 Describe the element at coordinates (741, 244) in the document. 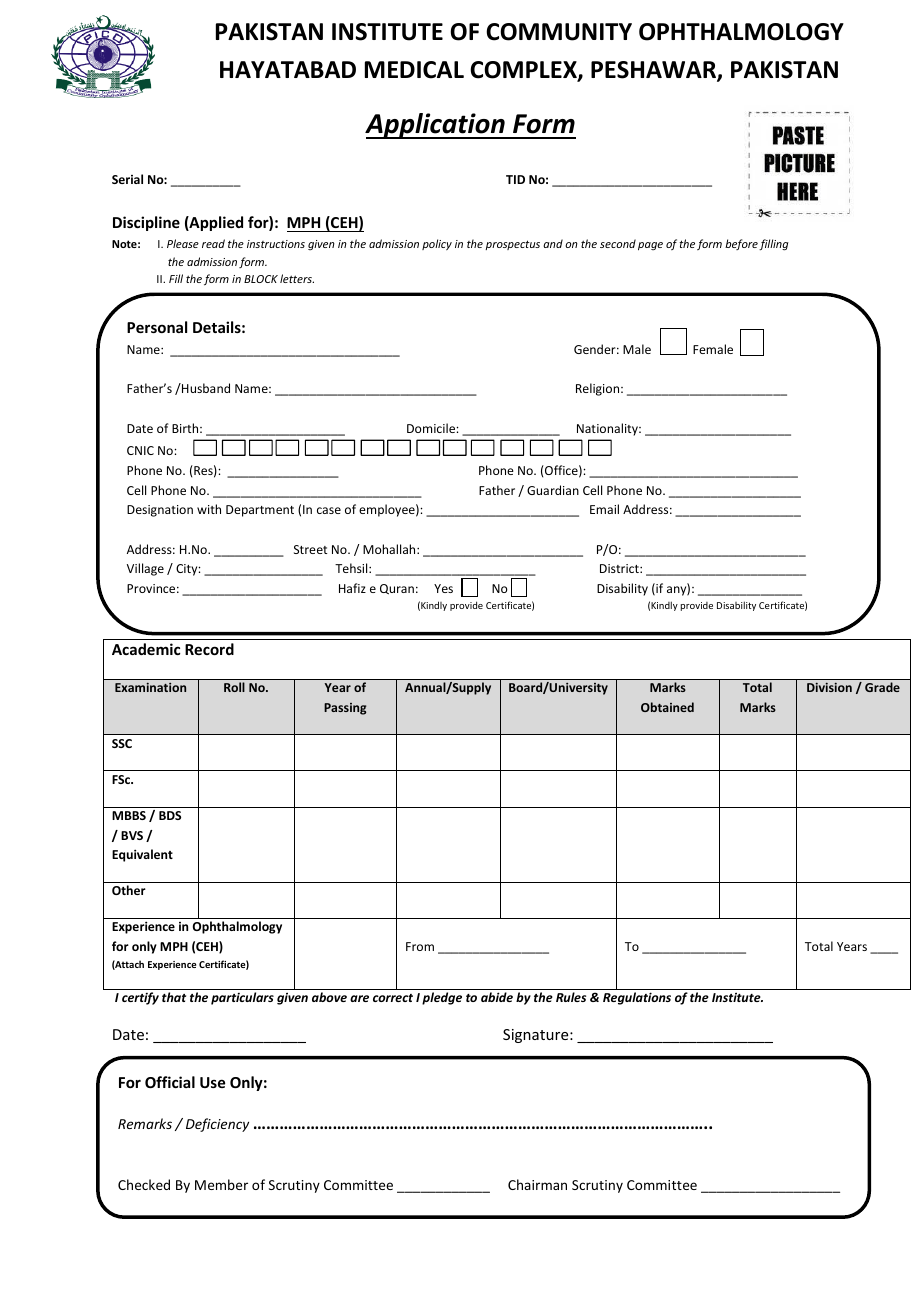

I see `before` at that location.
